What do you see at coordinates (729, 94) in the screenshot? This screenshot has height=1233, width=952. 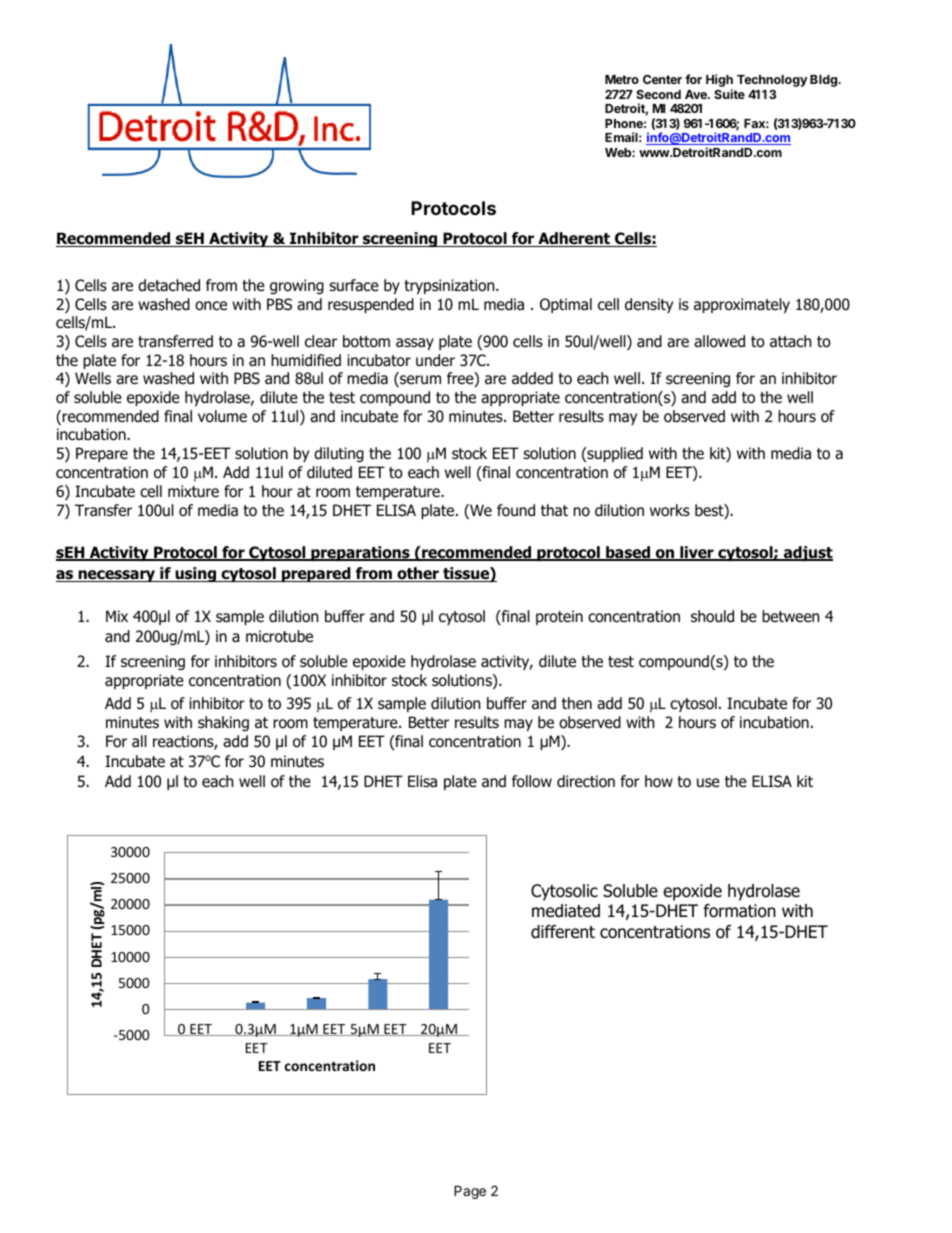 I see `Suite` at bounding box center [729, 94].
